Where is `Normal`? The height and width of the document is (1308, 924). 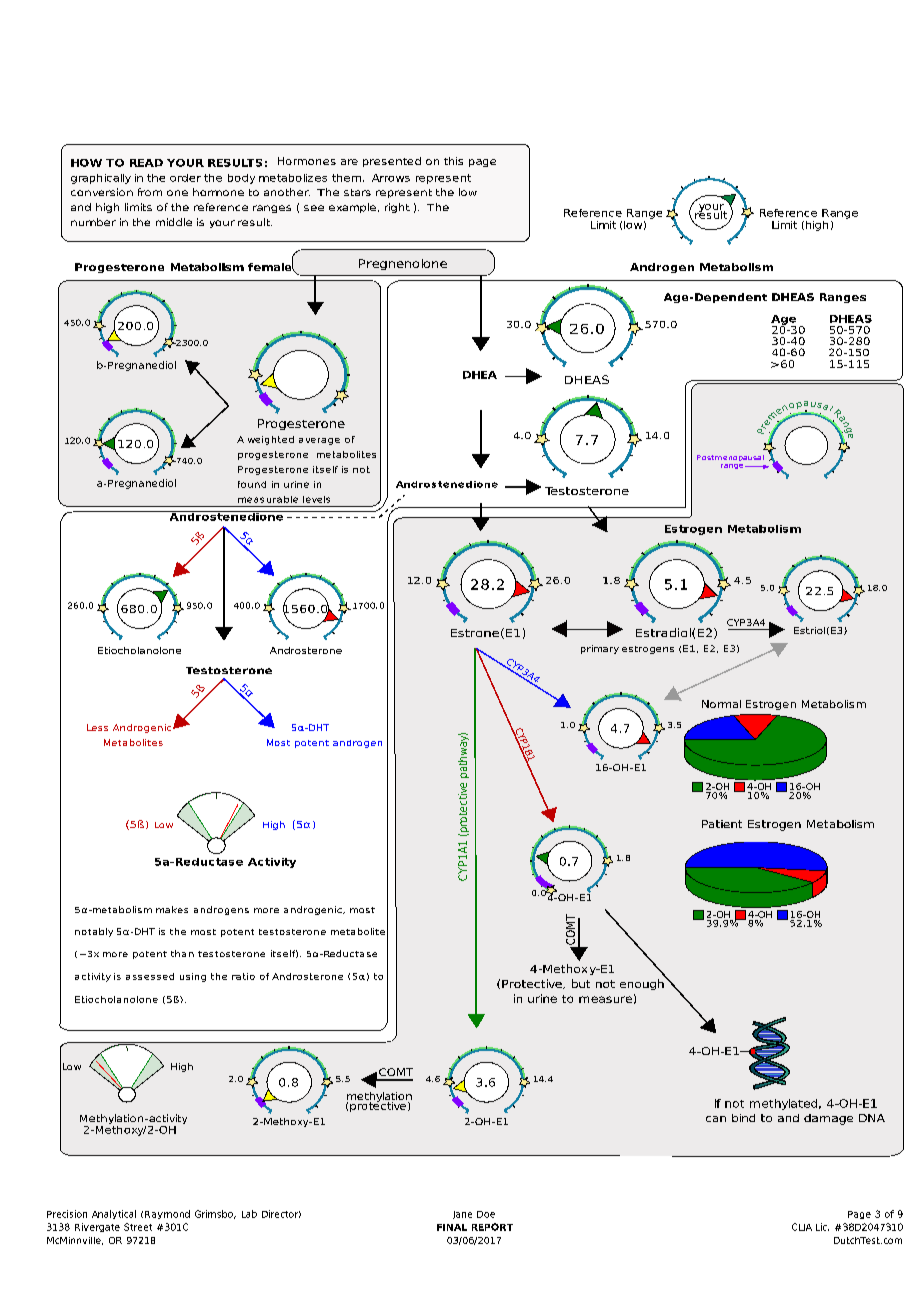 Normal is located at coordinates (721, 704).
